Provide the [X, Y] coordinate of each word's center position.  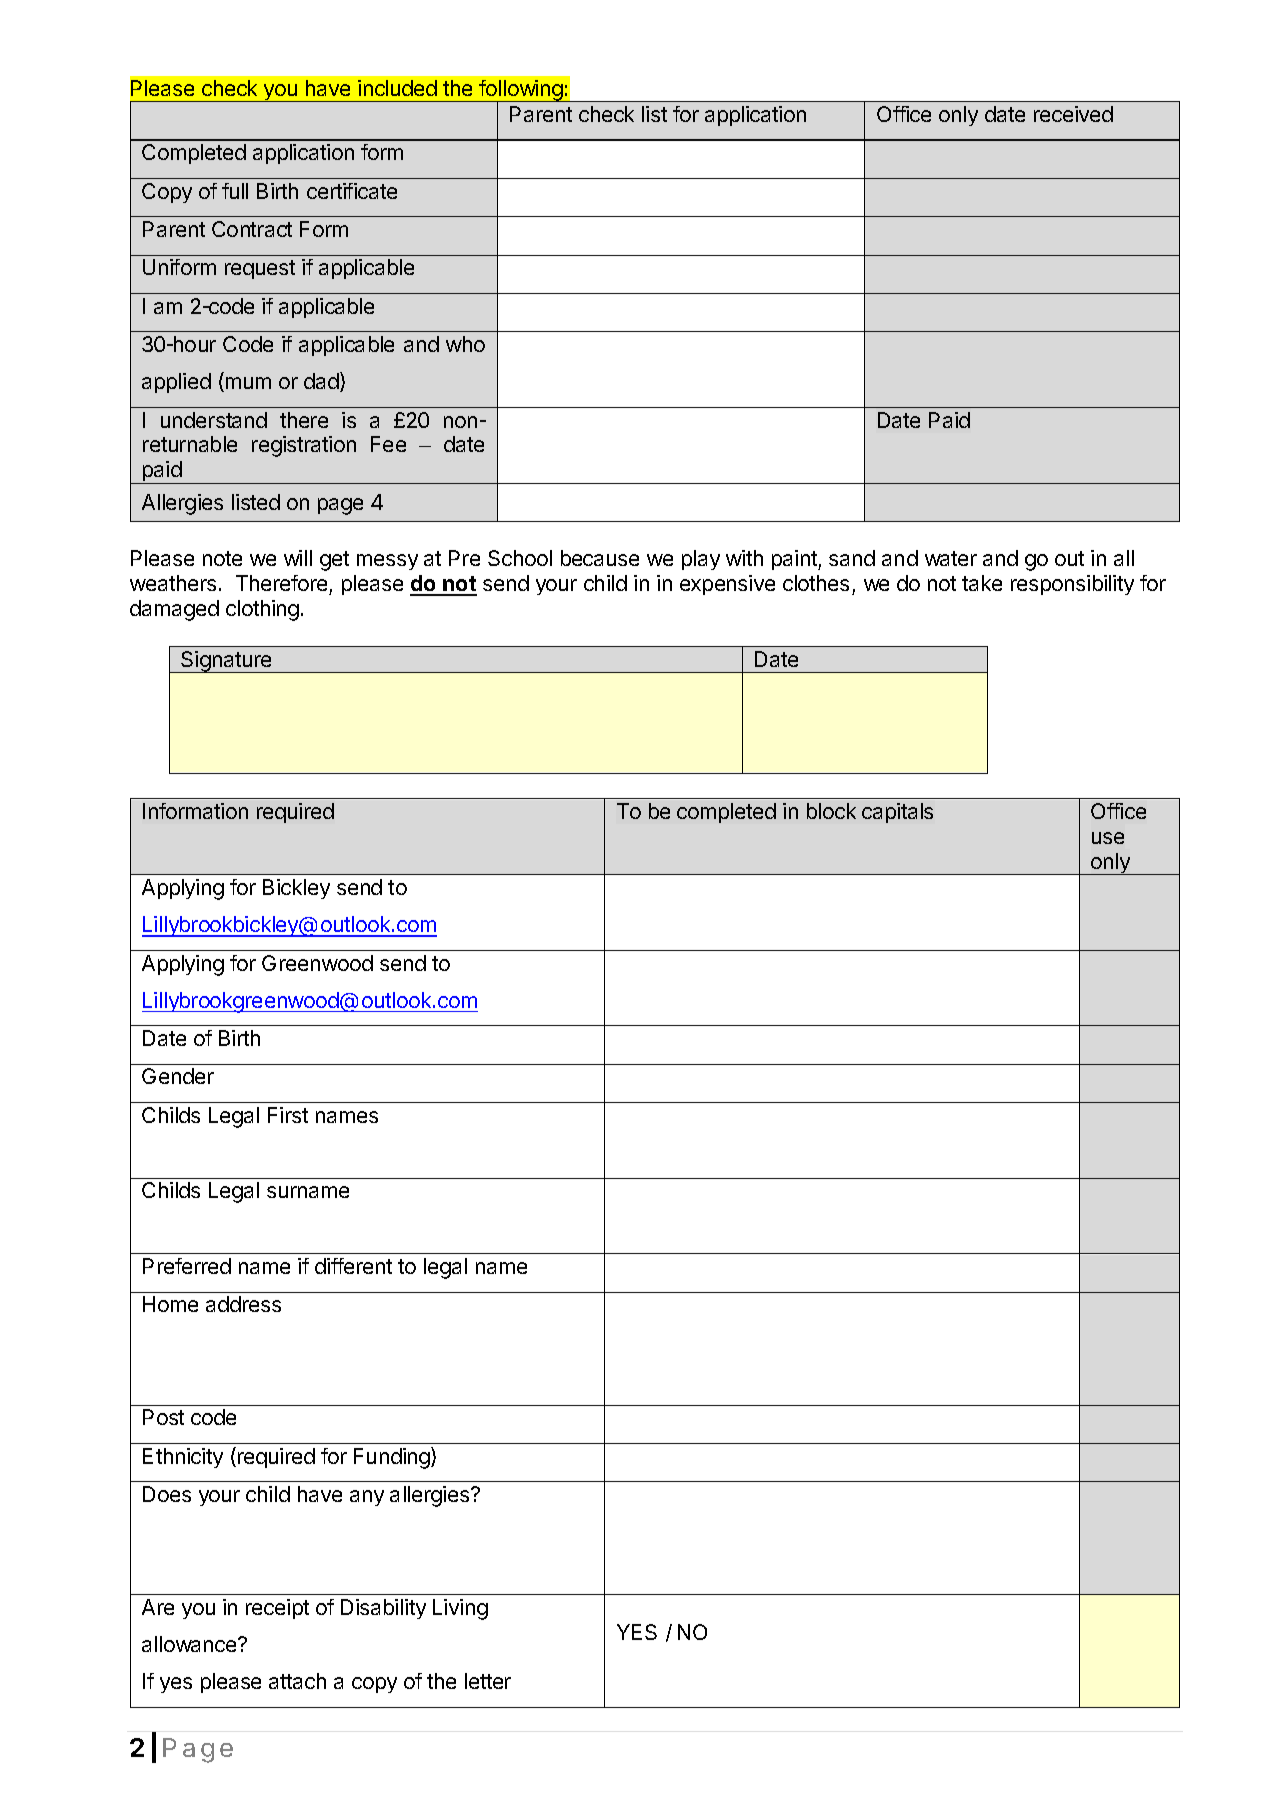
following [521, 92]
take [982, 583]
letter [488, 1681]
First [288, 1115]
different [353, 1266]
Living [460, 1609]
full [235, 191]
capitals [897, 813]
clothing [262, 610]
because [600, 558]
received [1073, 114]
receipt [277, 1609]
